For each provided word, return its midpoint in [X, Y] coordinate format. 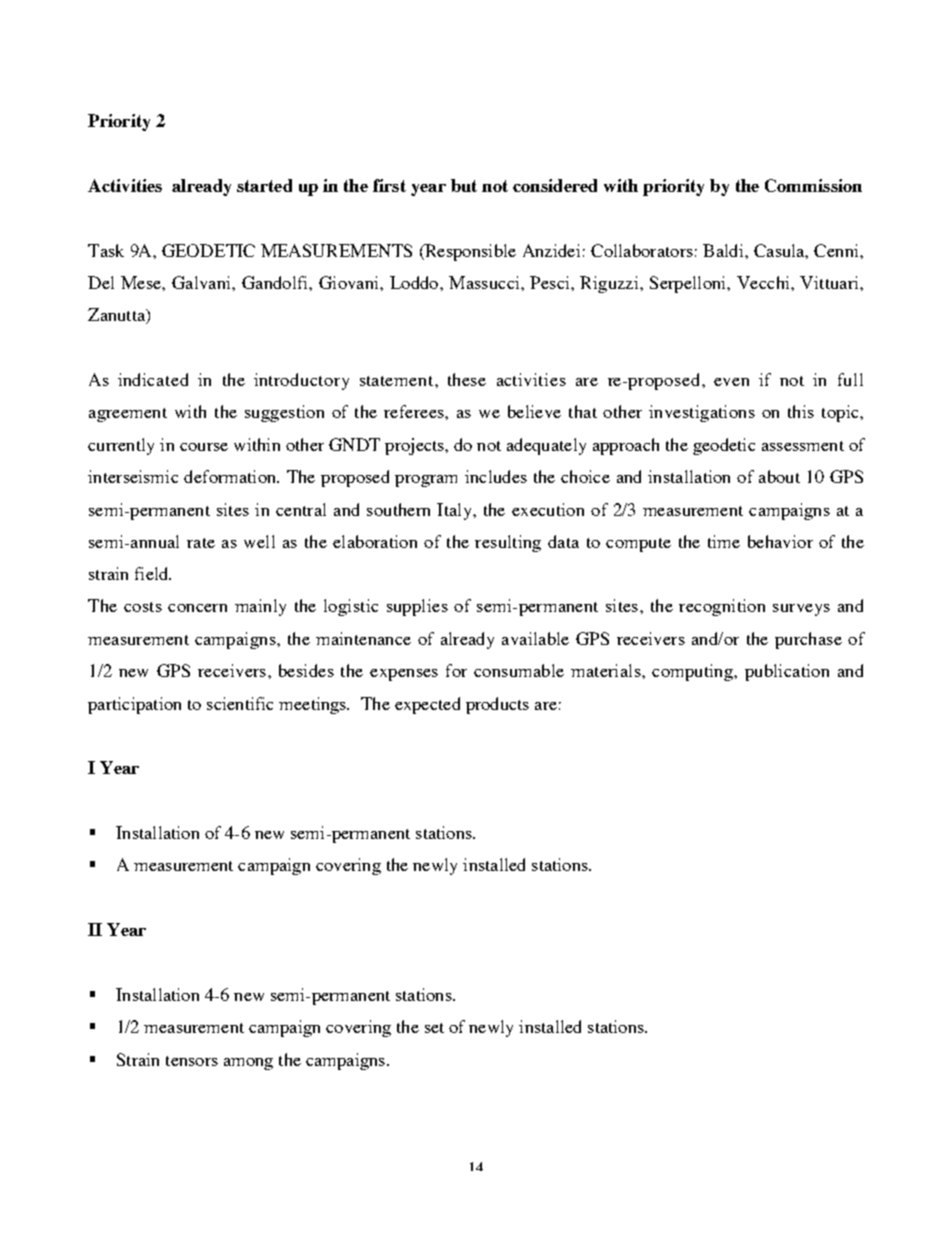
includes [496, 476]
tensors [192, 1061]
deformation [231, 476]
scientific [240, 703]
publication [787, 672]
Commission [813, 185]
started [264, 185]
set [434, 1028]
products [497, 705]
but [464, 185]
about [779, 476]
